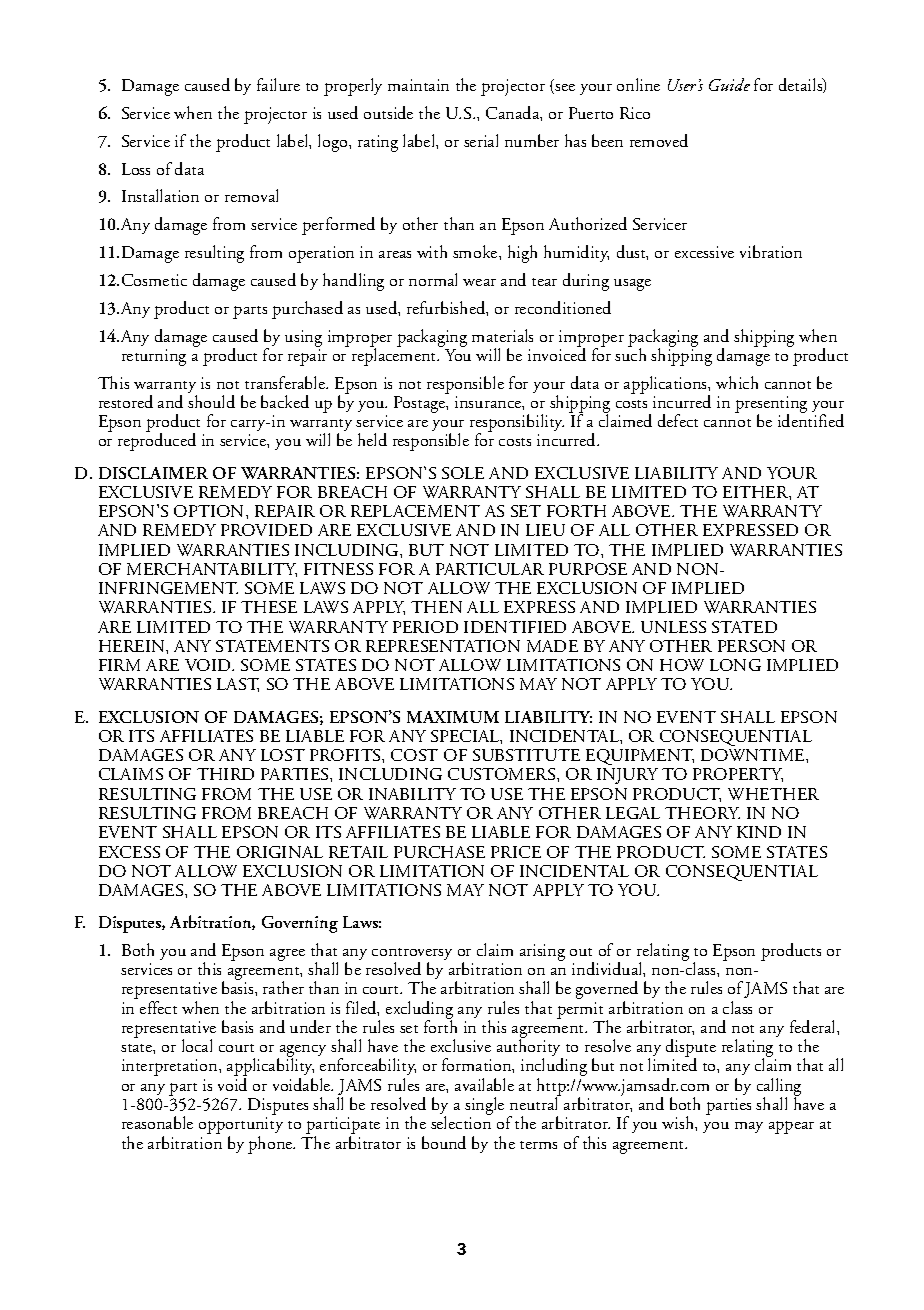 The image size is (924, 1310). I want to click on opportunity, so click(241, 1127).
